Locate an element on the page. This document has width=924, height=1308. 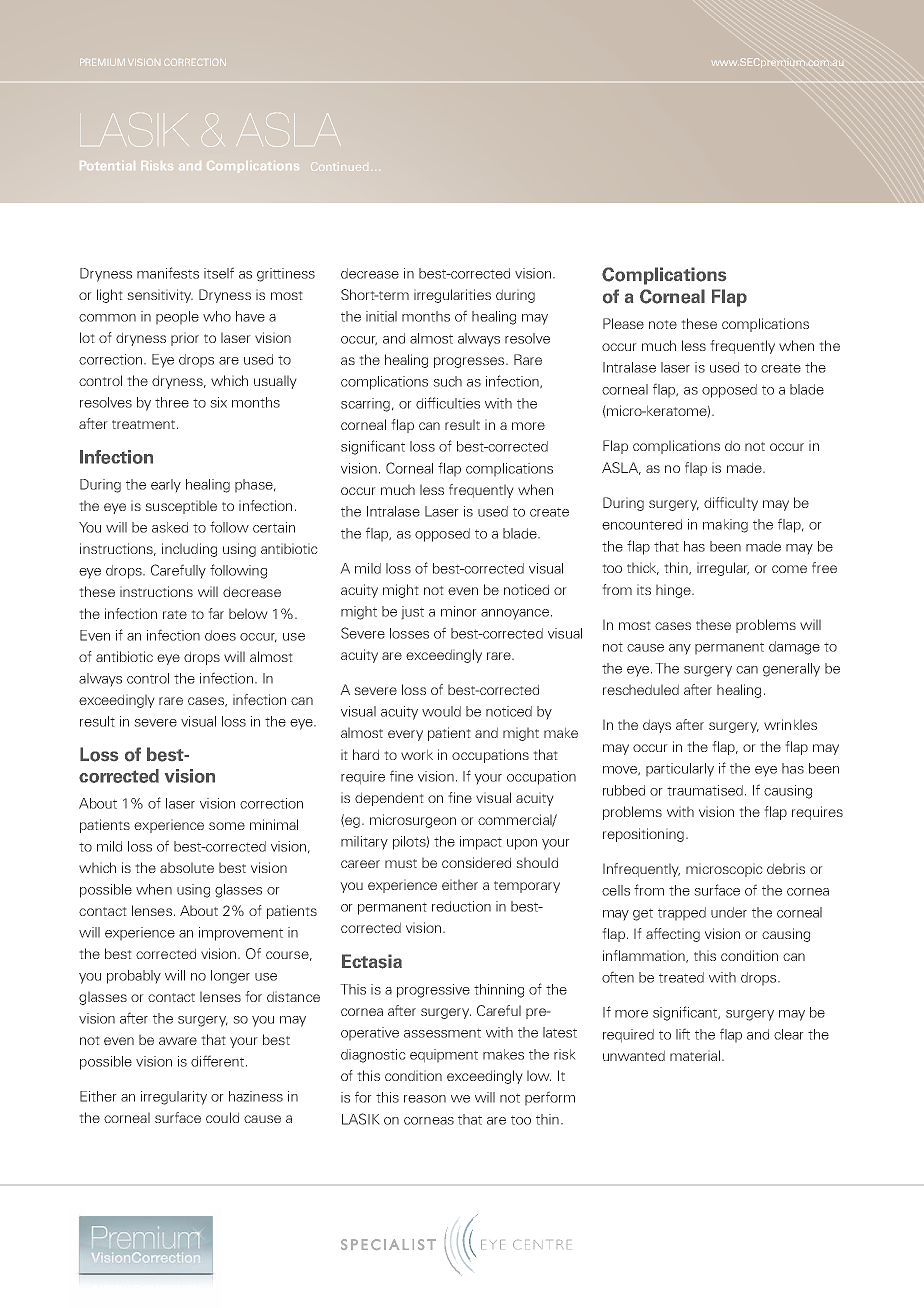
would is located at coordinates (441, 711).
